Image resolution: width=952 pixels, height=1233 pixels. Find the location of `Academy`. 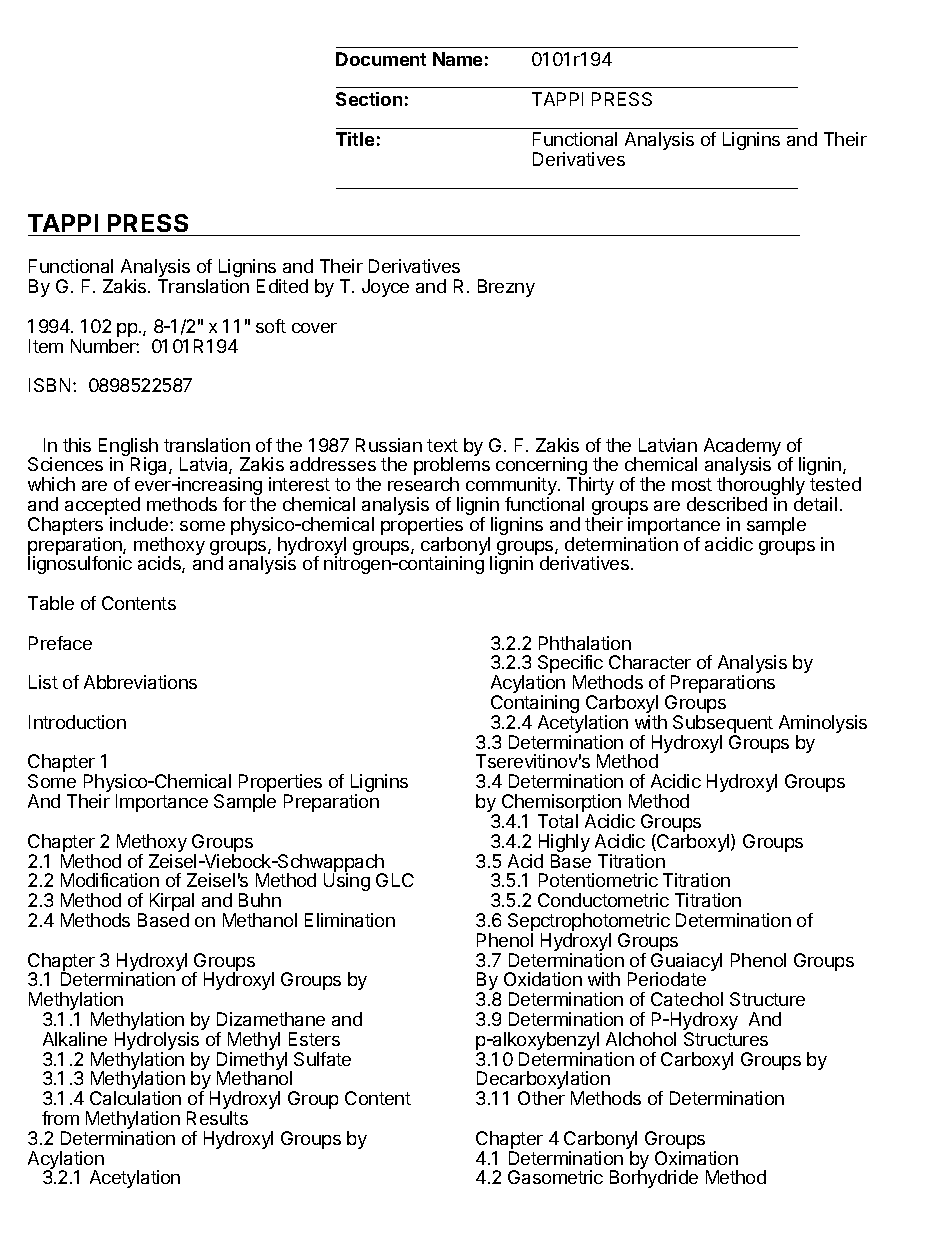

Academy is located at coordinates (742, 448).
